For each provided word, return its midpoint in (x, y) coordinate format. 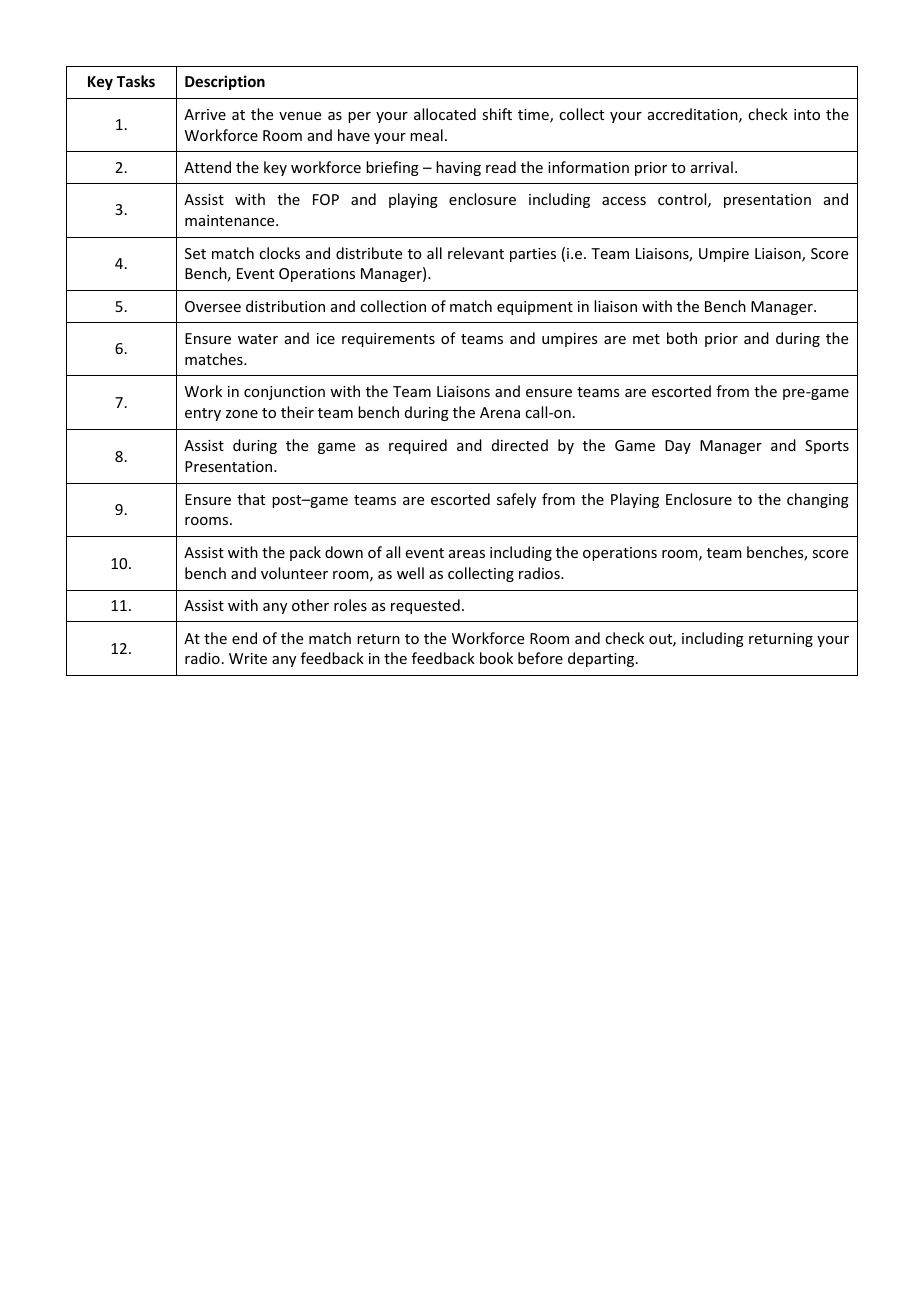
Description (225, 82)
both (682, 338)
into (807, 114)
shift (497, 114)
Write (248, 658)
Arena (500, 412)
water (258, 339)
